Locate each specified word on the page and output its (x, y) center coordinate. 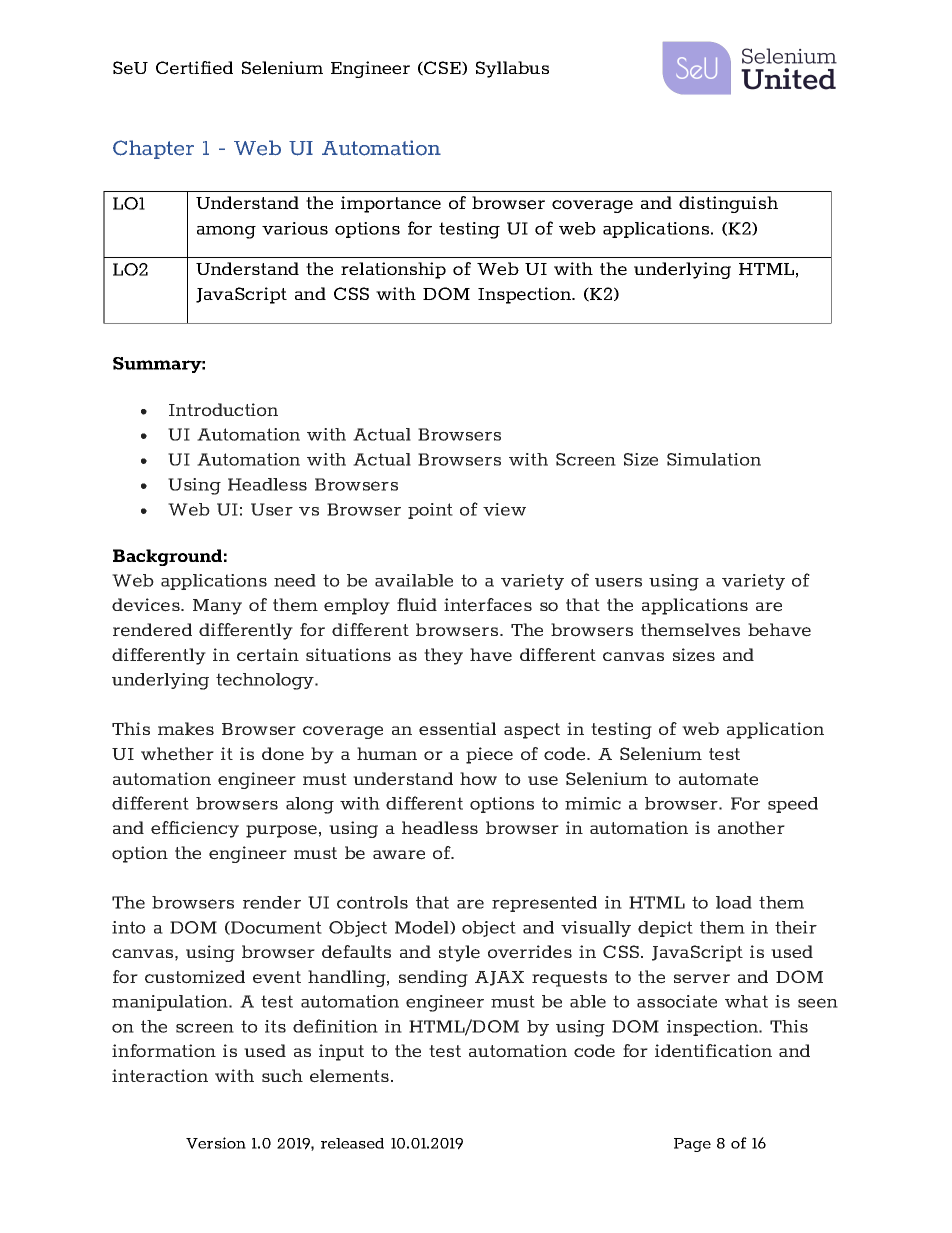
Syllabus (512, 69)
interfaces (488, 605)
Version (216, 1143)
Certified (194, 68)
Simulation (714, 459)
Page (692, 1145)
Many (217, 607)
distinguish (728, 204)
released (352, 1143)
